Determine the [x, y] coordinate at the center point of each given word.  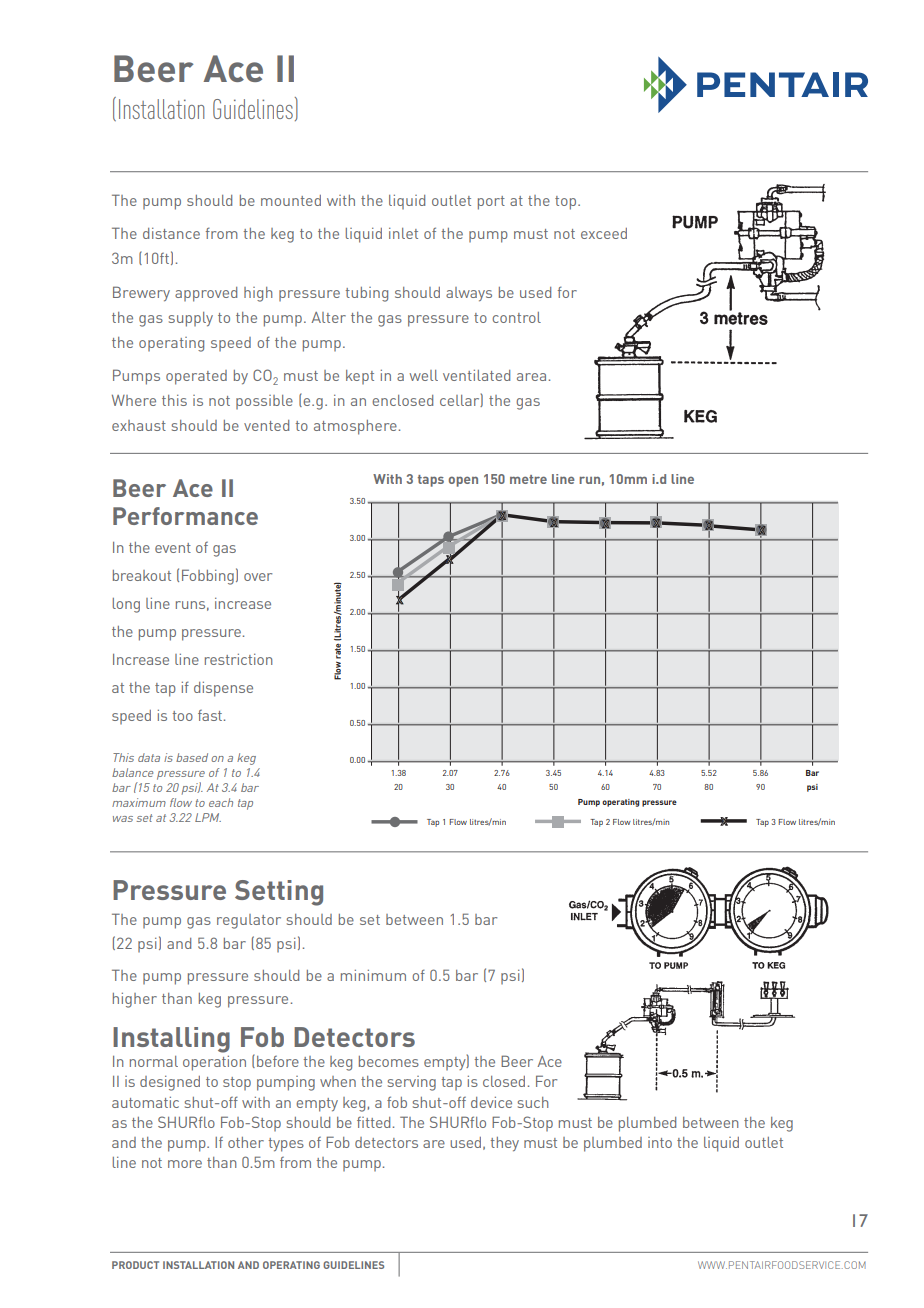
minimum [373, 975]
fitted [373, 1122]
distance [171, 233]
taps [431, 481]
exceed [604, 233]
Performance [185, 516]
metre [528, 479]
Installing [171, 1040]
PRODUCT [135, 1265]
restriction [238, 659]
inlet [403, 233]
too [183, 716]
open [463, 481]
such [533, 1102]
